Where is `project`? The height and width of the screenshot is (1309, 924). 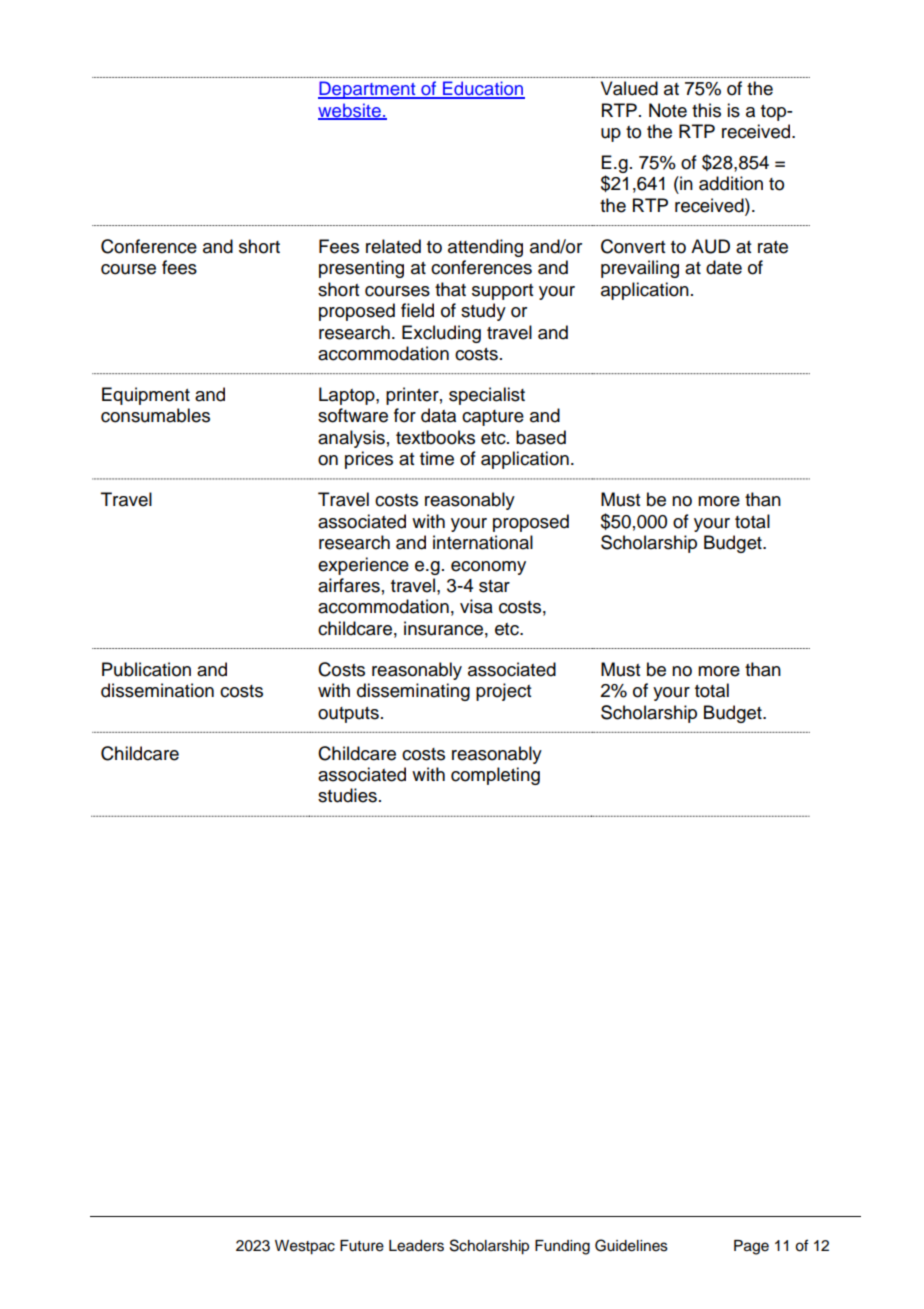 project is located at coordinates (503, 692).
